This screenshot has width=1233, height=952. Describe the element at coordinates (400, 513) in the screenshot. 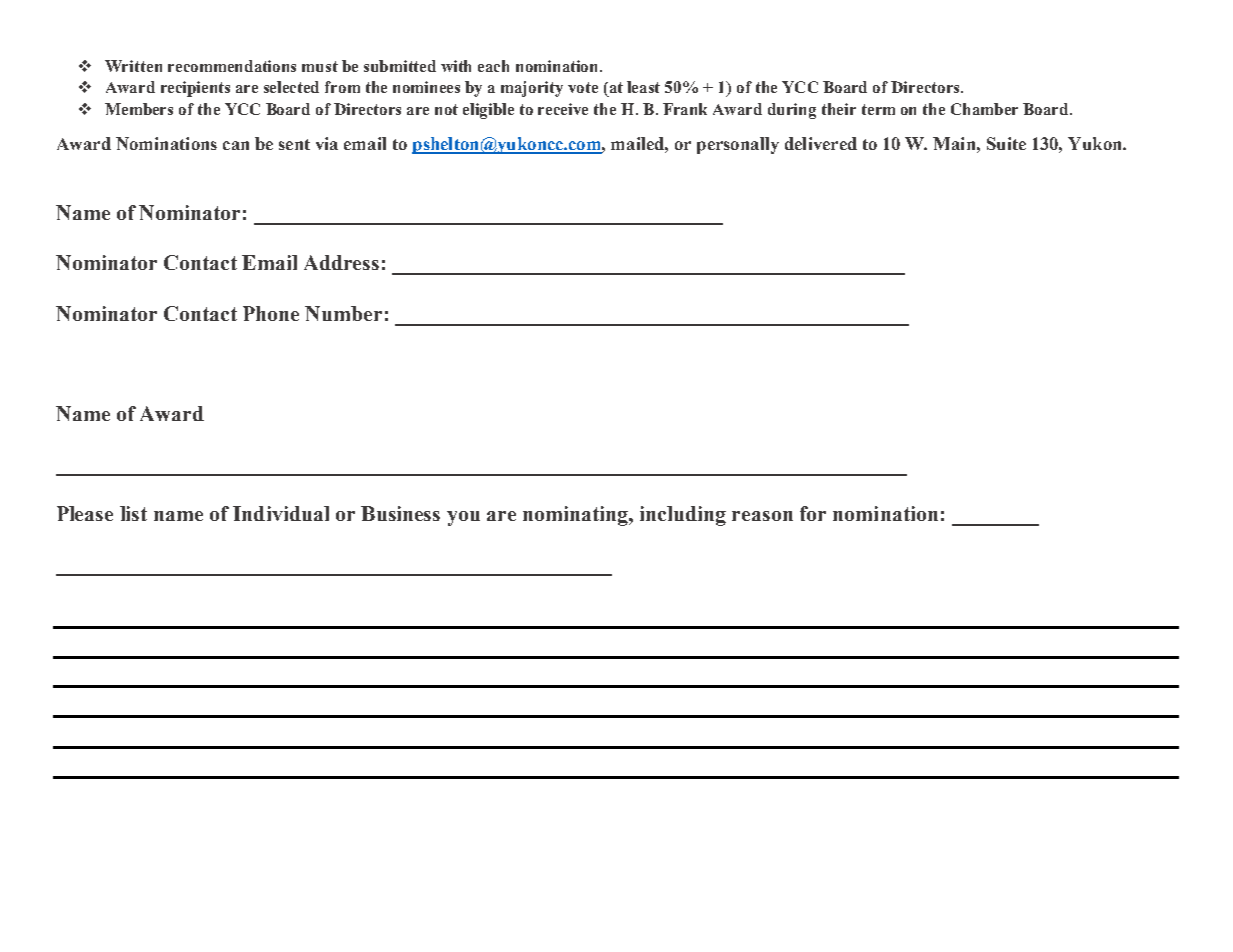

I see `Business` at that location.
